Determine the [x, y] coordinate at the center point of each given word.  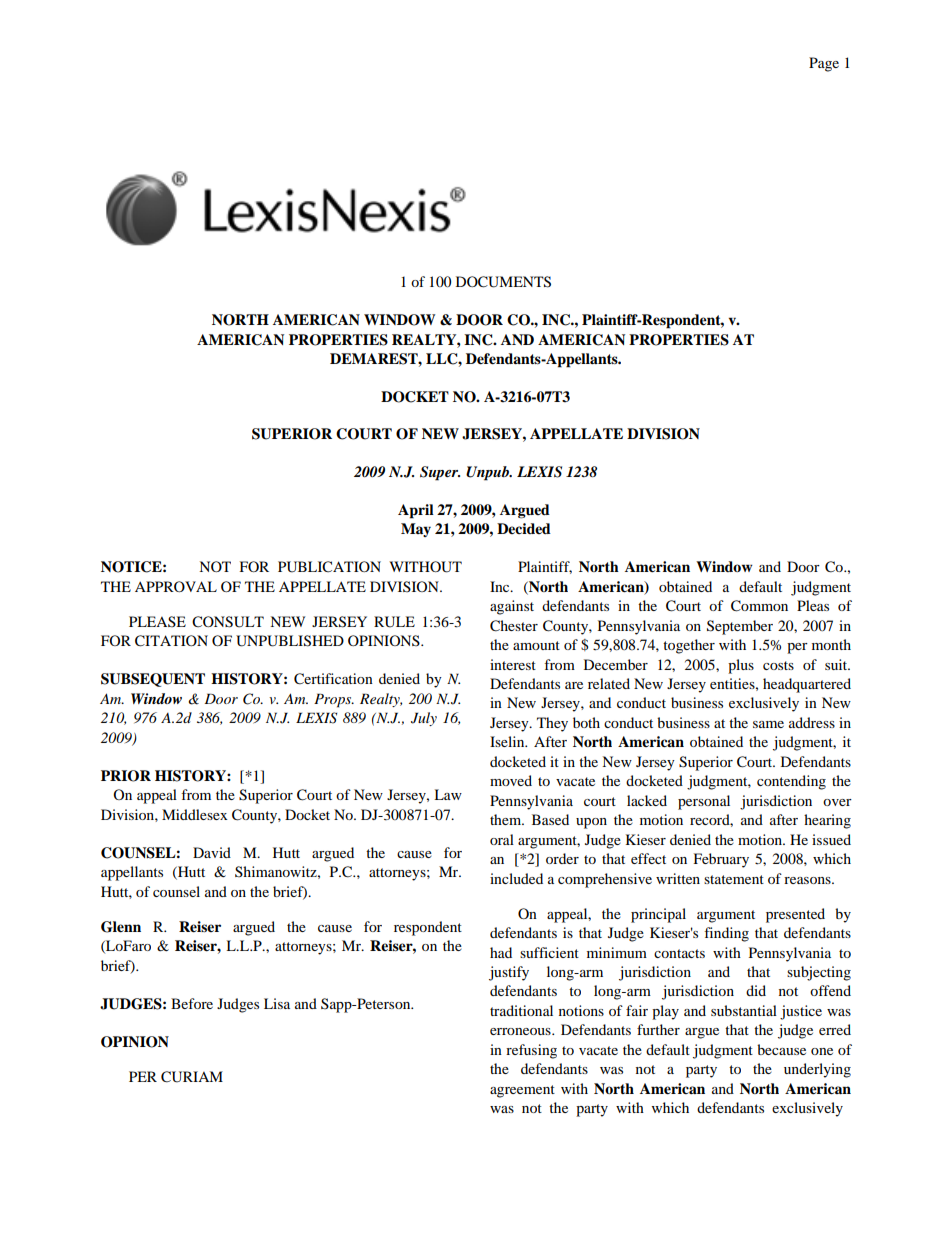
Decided [524, 528]
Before [192, 1003]
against [512, 607]
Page [824, 64]
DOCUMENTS [503, 282]
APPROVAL [176, 586]
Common [759, 606]
